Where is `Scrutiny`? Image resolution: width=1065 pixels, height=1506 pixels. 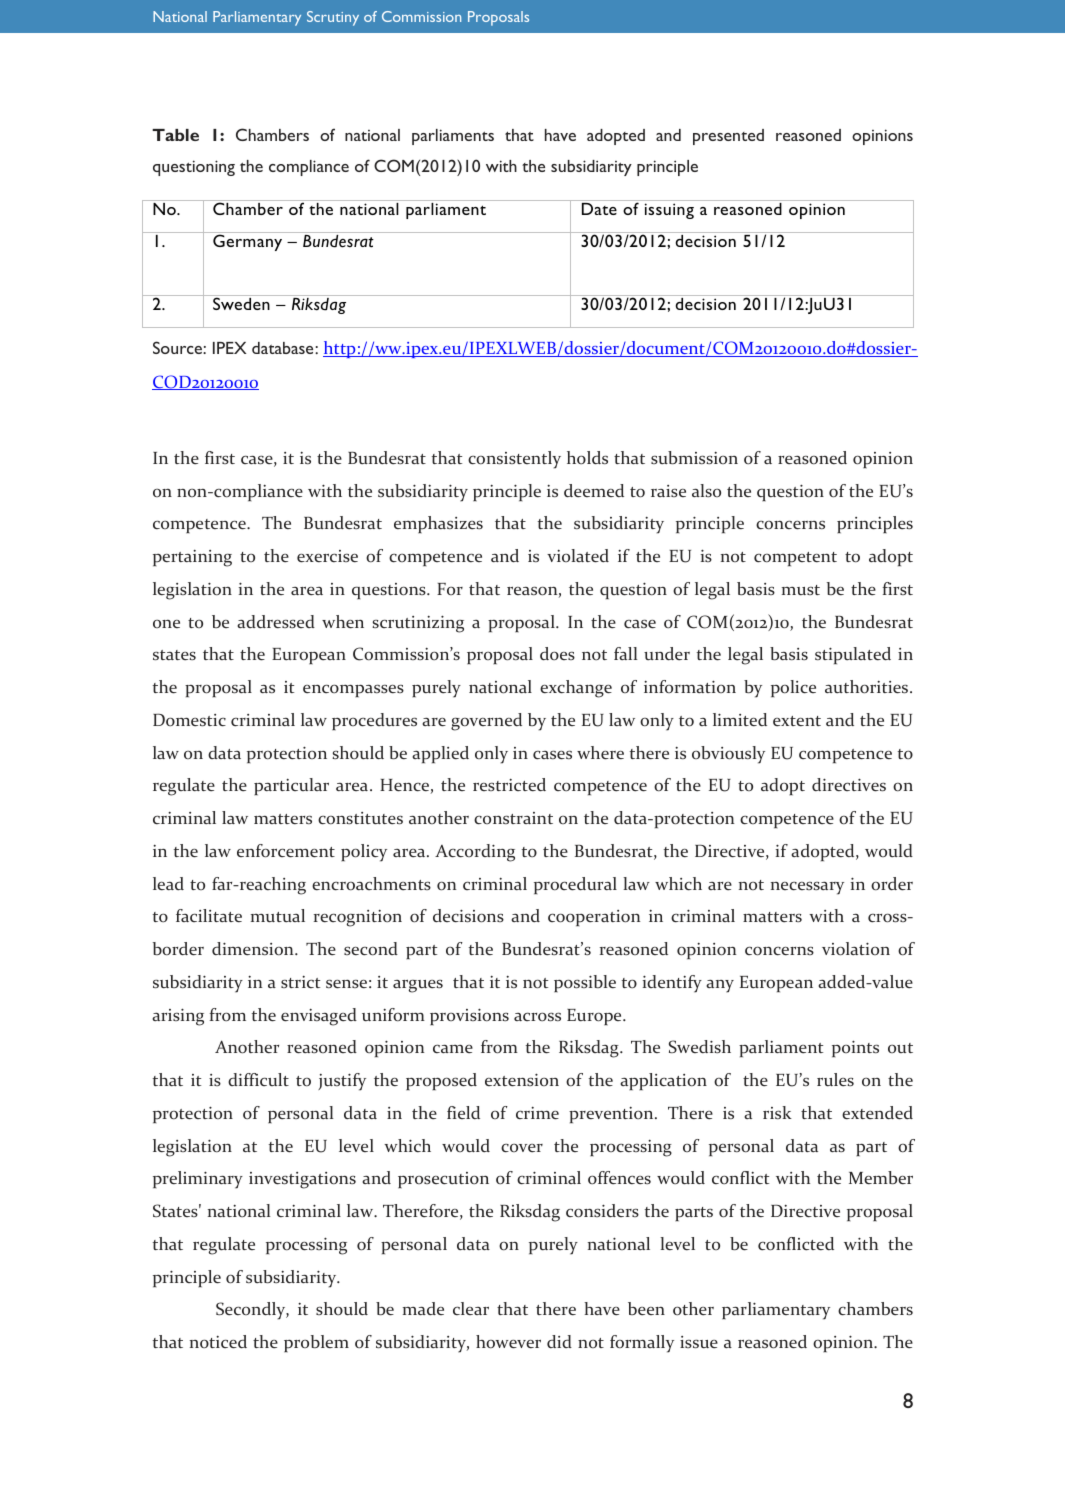 Scrutiny is located at coordinates (333, 18).
